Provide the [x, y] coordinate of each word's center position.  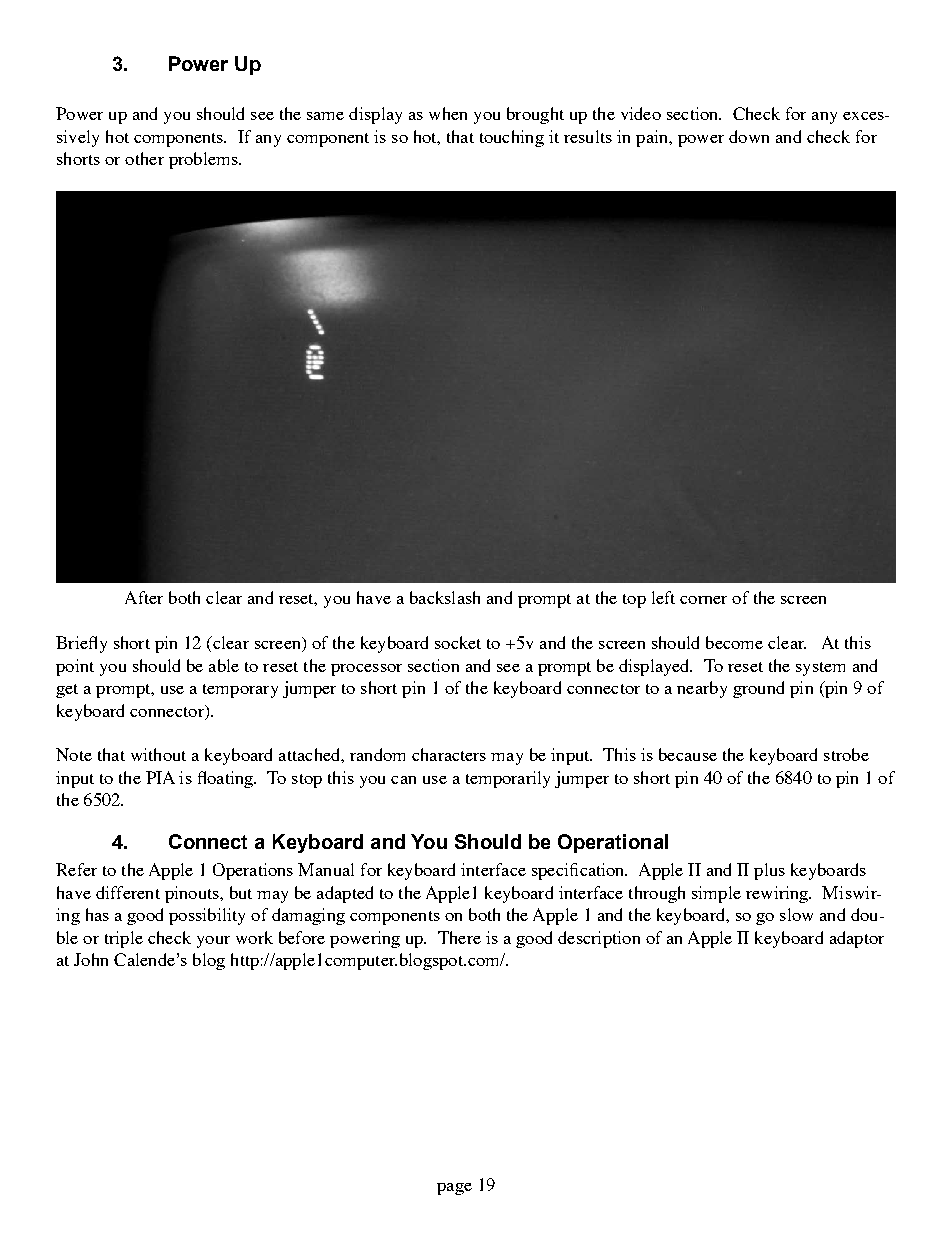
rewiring [778, 894]
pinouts [193, 894]
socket [458, 642]
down [749, 136]
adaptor [857, 939]
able [224, 665]
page [454, 1189]
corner [703, 600]
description [599, 939]
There [459, 937]
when [448, 113]
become [734, 642]
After [144, 597]
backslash [445, 597]
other [144, 158]
